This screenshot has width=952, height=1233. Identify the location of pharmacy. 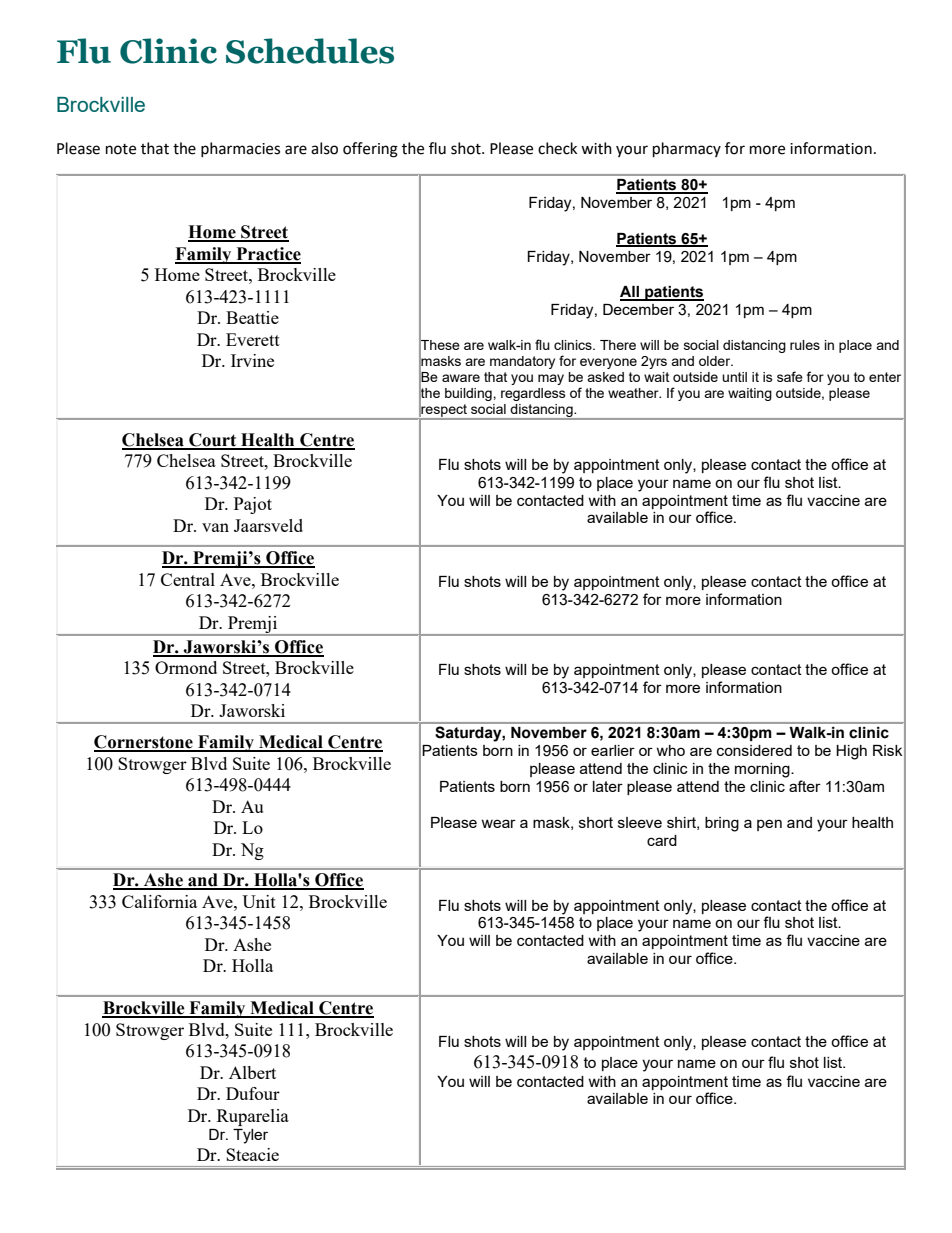
(687, 150).
